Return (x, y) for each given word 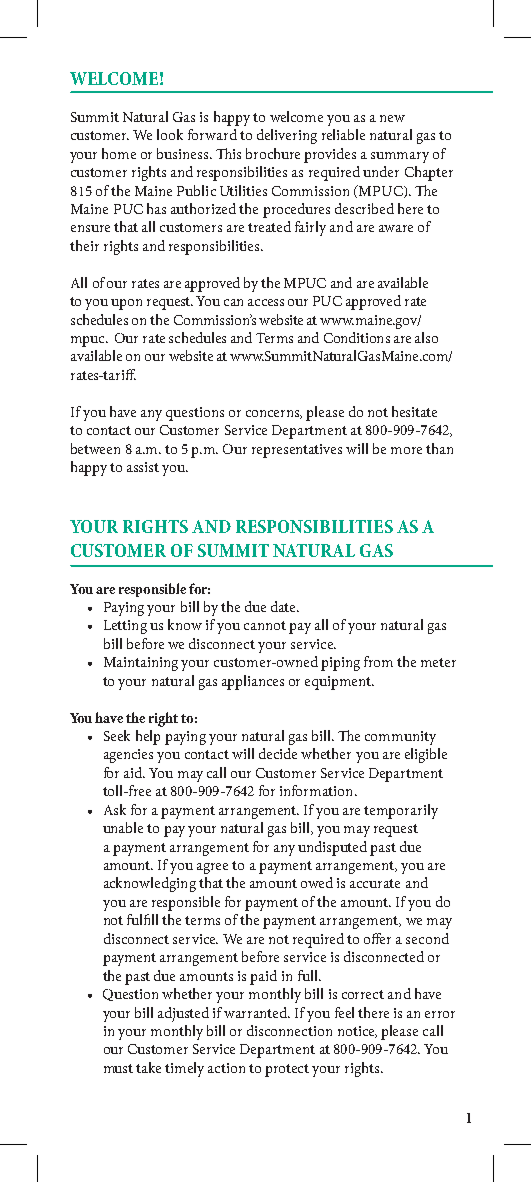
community (400, 738)
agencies (128, 756)
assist (143, 467)
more (406, 450)
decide (278, 753)
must (118, 1068)
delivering (287, 136)
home (119, 153)
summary (400, 157)
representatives (297, 451)
